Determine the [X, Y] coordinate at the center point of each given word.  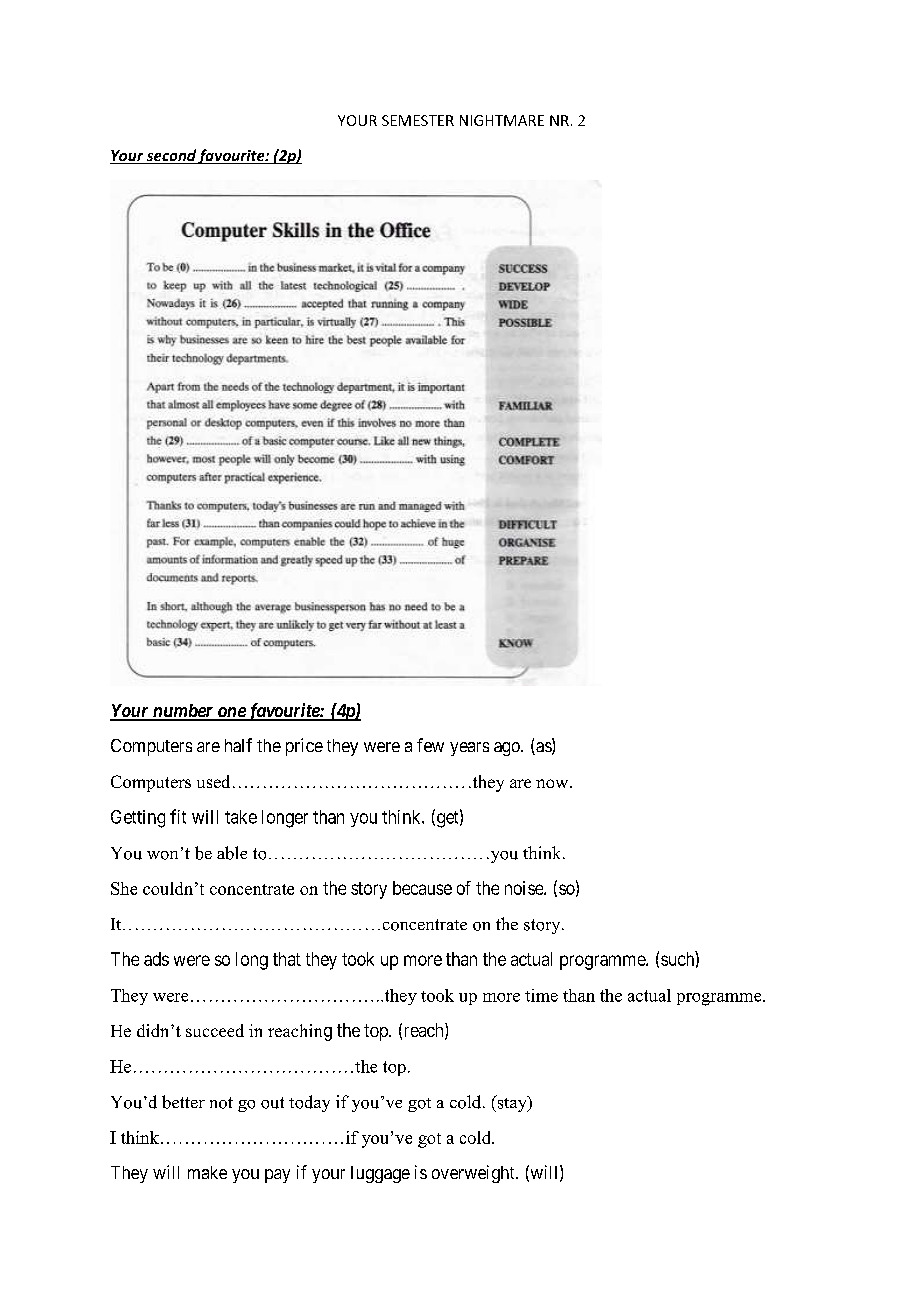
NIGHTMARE [502, 120]
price [304, 747]
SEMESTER [418, 120]
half [238, 745]
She [124, 888]
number [182, 712]
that [287, 959]
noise [525, 888]
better [183, 1102]
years [469, 749]
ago [508, 749]
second [171, 156]
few [430, 745]
